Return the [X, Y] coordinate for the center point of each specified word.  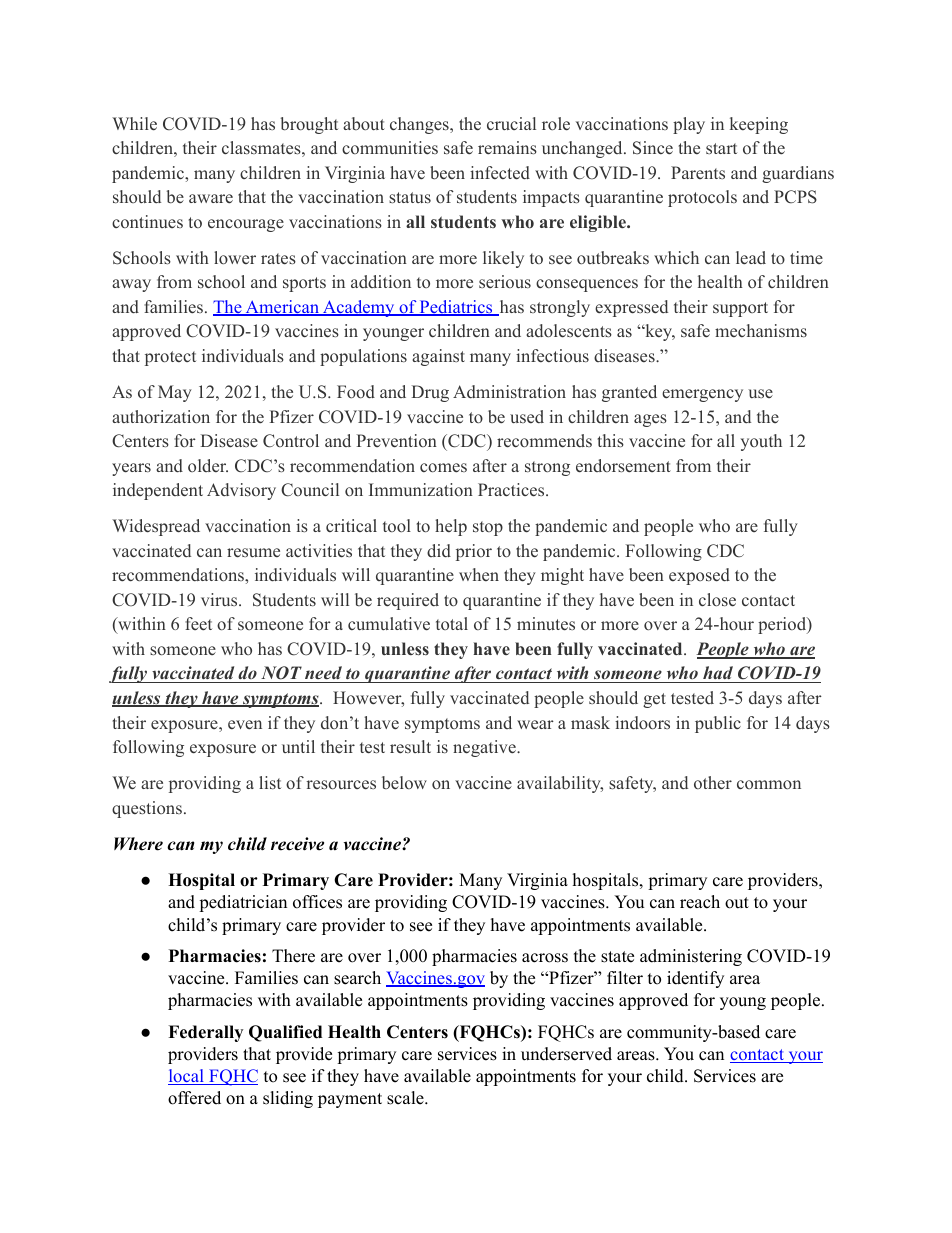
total [452, 623]
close [717, 600]
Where [138, 844]
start [721, 148]
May [175, 393]
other [713, 783]
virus [220, 599]
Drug [430, 393]
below [404, 782]
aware [211, 199]
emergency [702, 395]
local [187, 1077]
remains [507, 148]
